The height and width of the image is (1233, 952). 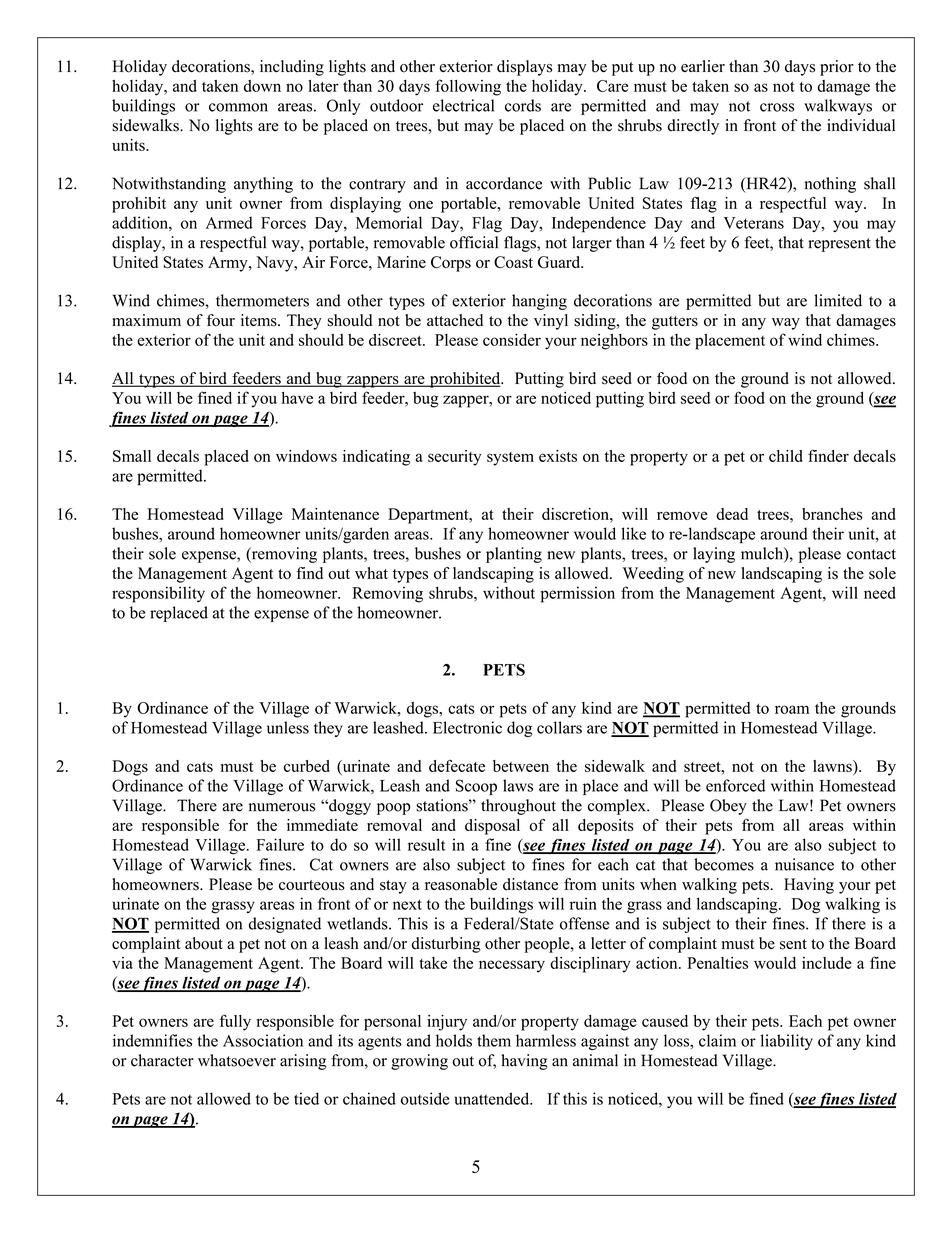 What do you see at coordinates (523, 105) in the image?
I see `cords` at bounding box center [523, 105].
